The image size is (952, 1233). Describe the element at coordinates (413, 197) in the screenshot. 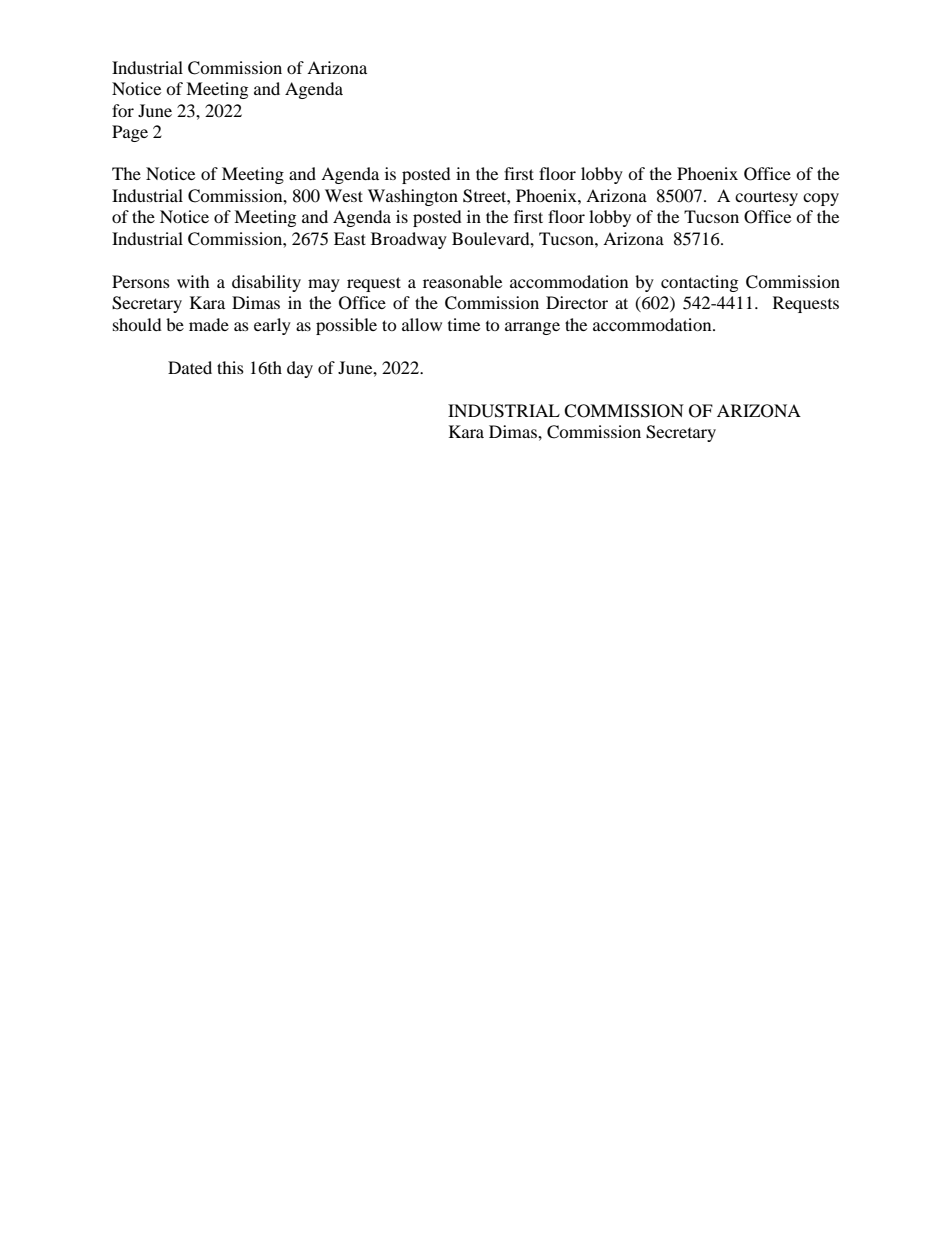

I see `Washington` at that location.
